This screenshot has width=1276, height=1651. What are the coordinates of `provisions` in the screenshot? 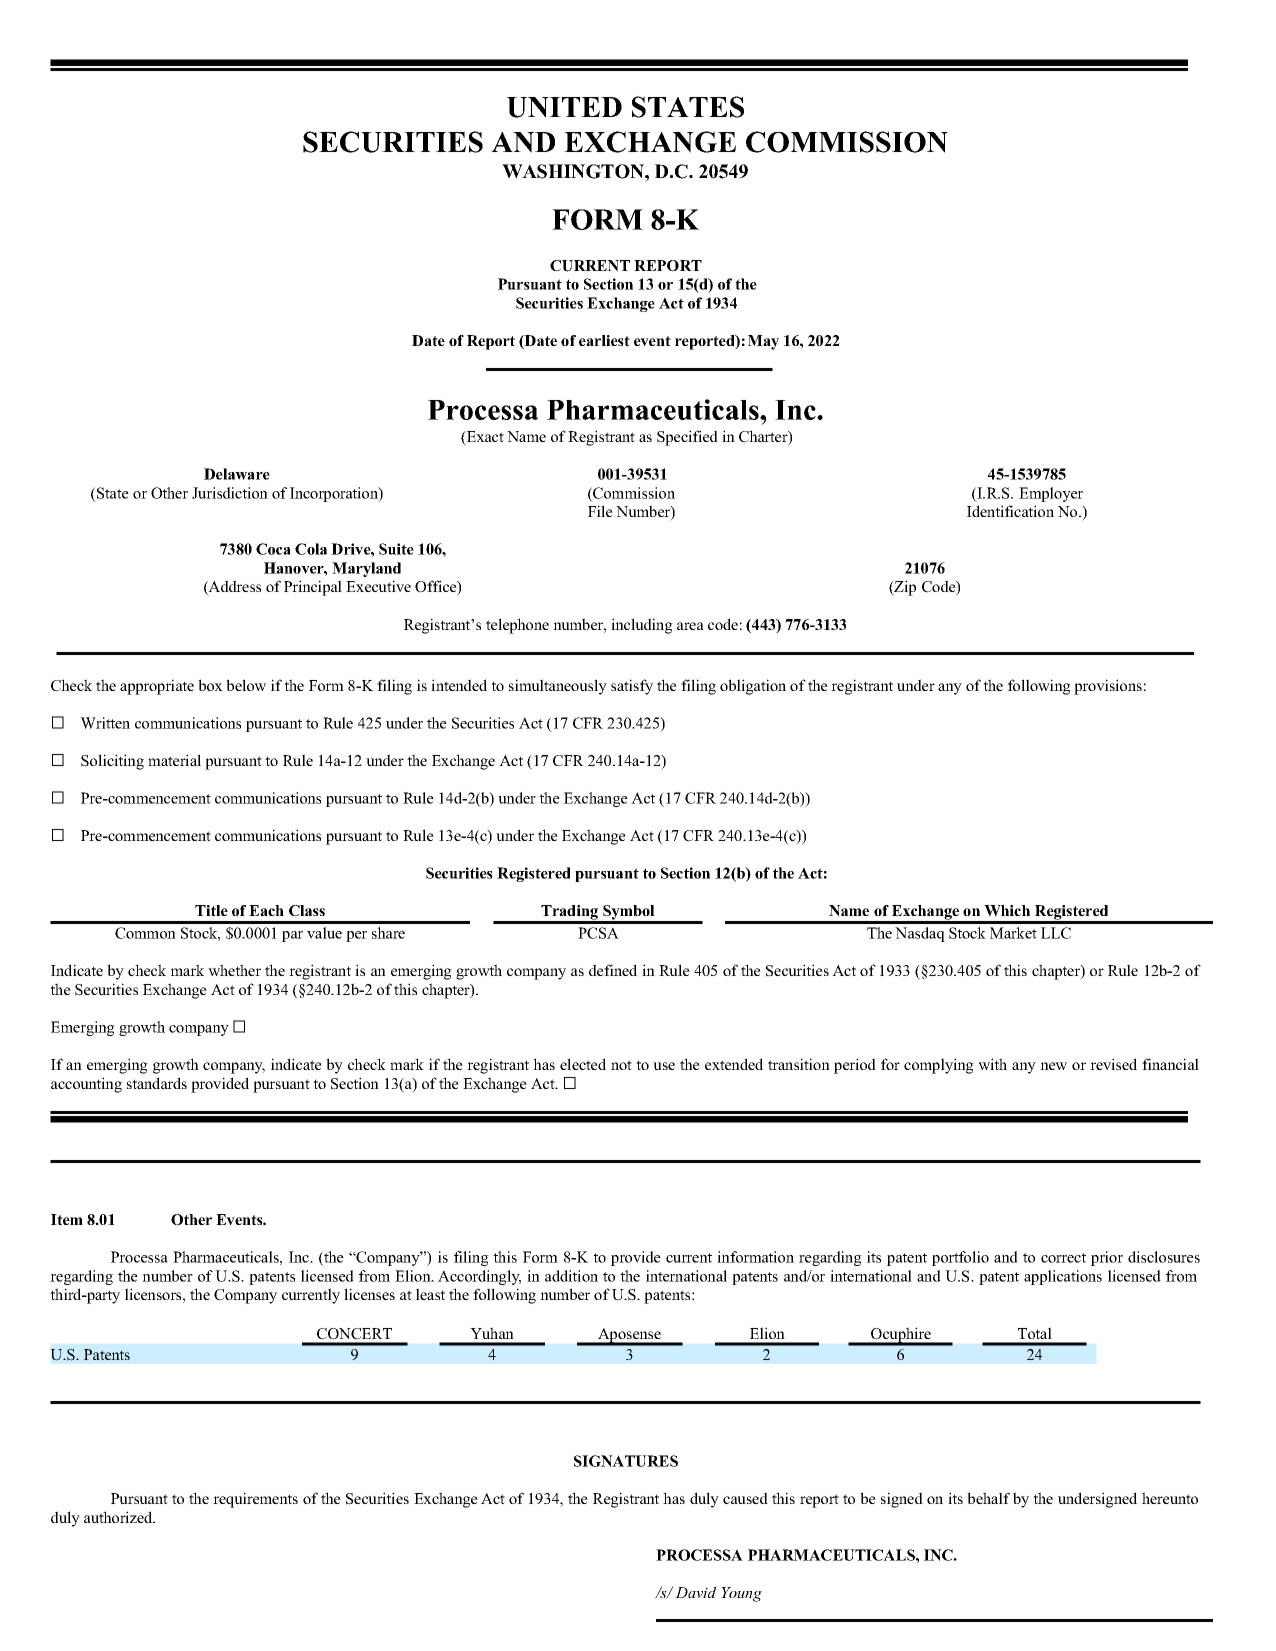 It's located at (1108, 687).
